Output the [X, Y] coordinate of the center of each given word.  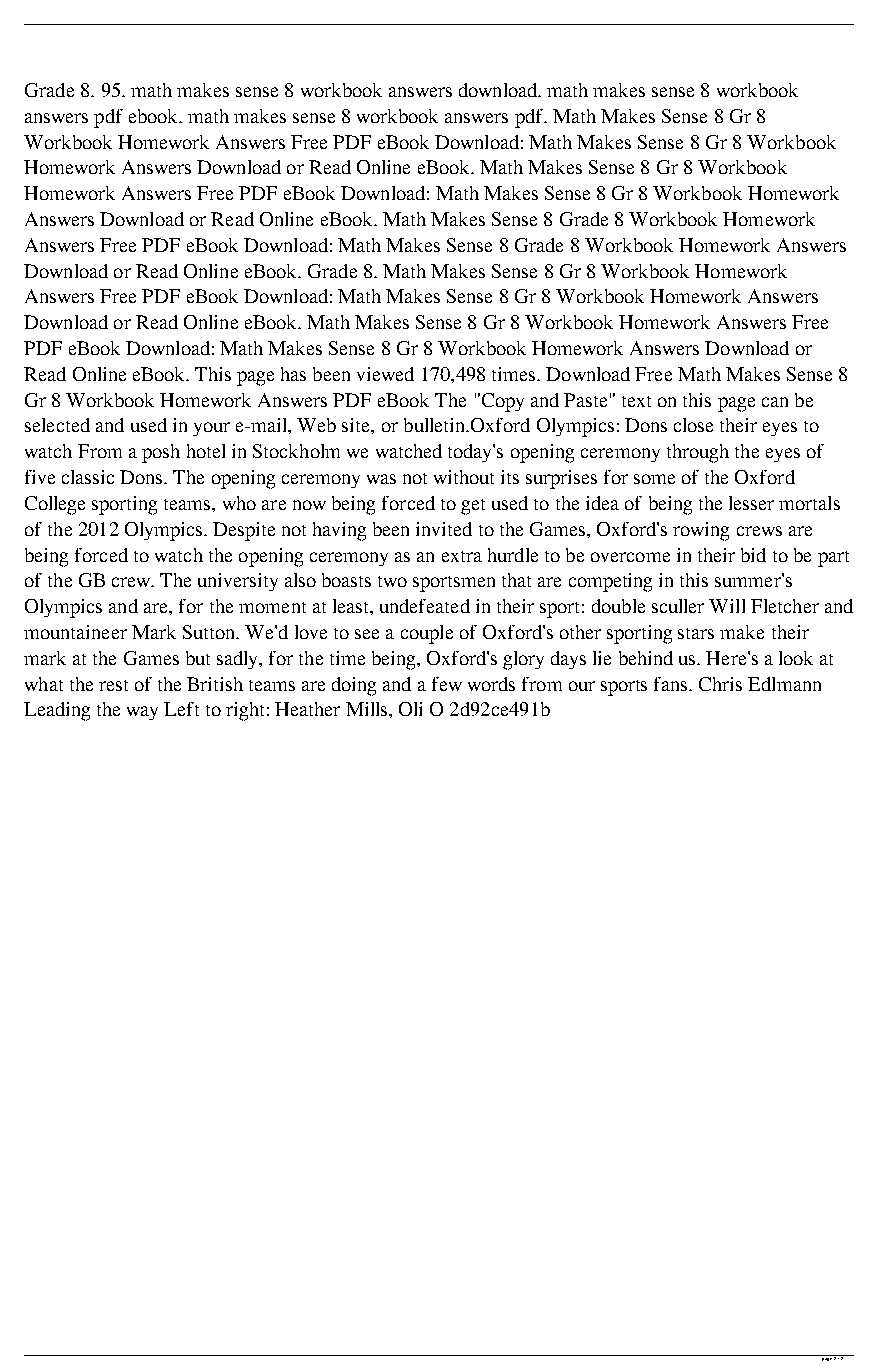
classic [88, 477]
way [142, 713]
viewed [385, 374]
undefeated [425, 606]
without [464, 477]
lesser [751, 503]
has [293, 374]
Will [727, 606]
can [775, 402]
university [238, 582]
